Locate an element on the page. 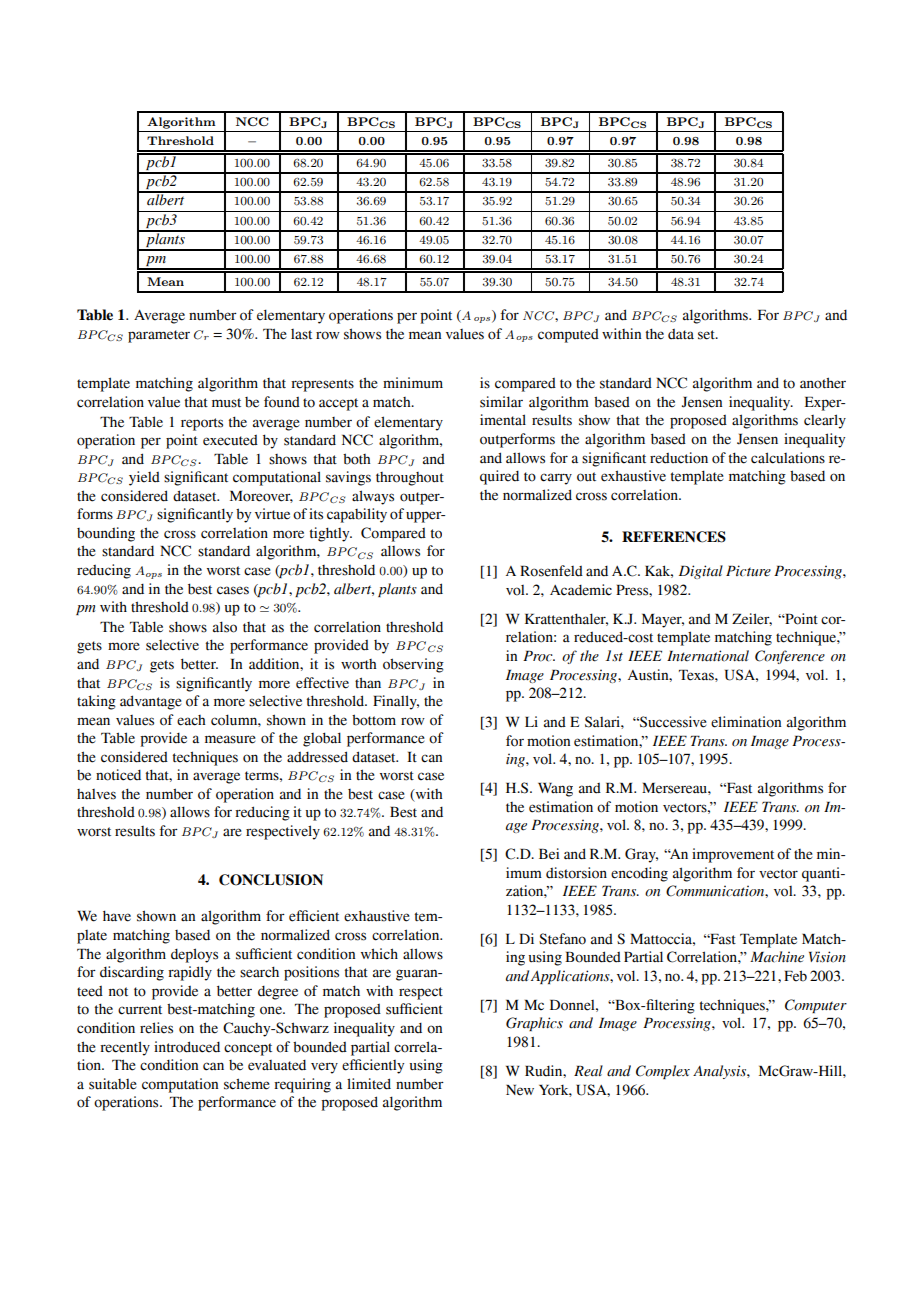  each is located at coordinates (191, 720).
